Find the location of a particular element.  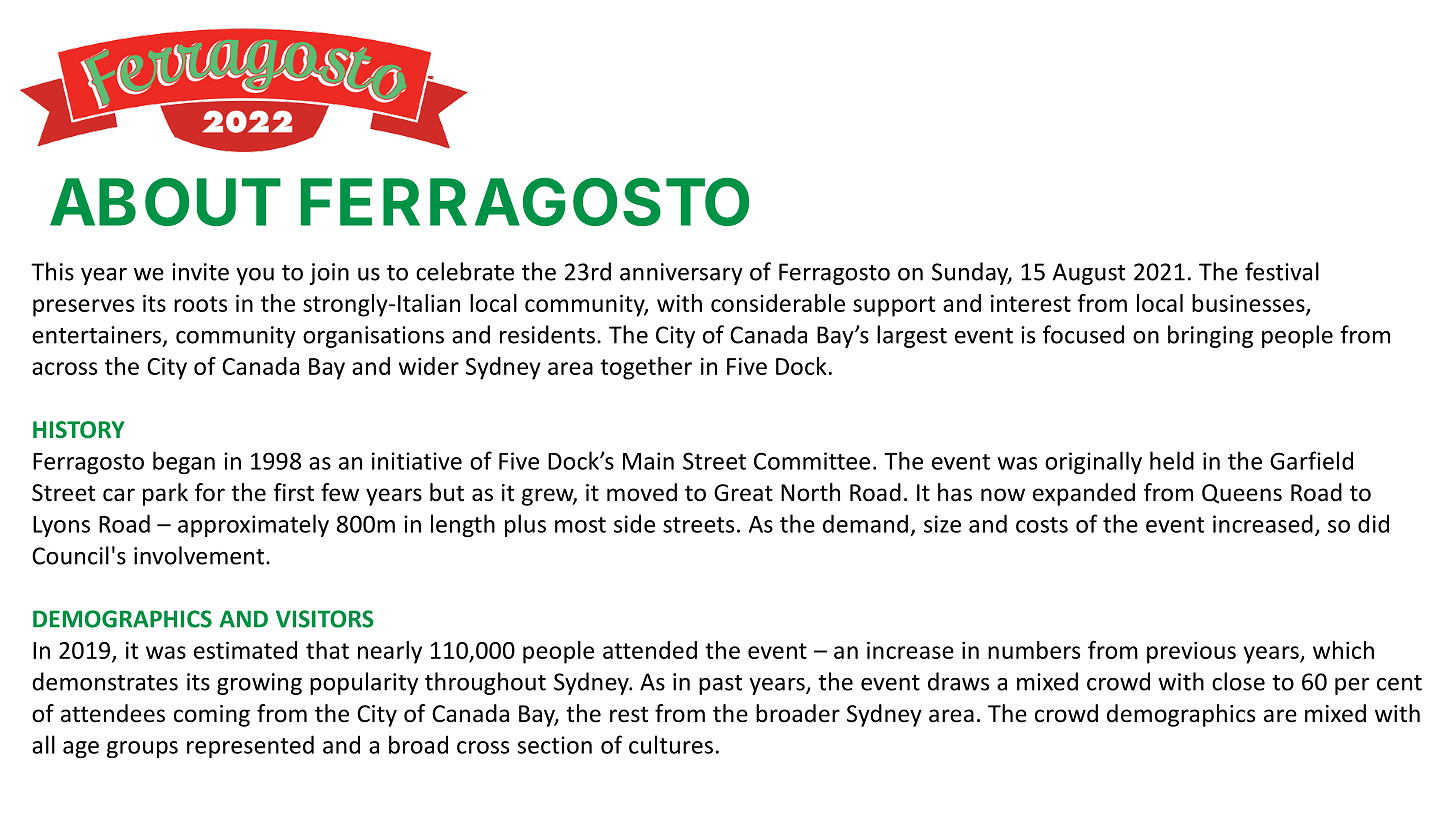

Queens is located at coordinates (1242, 494).
